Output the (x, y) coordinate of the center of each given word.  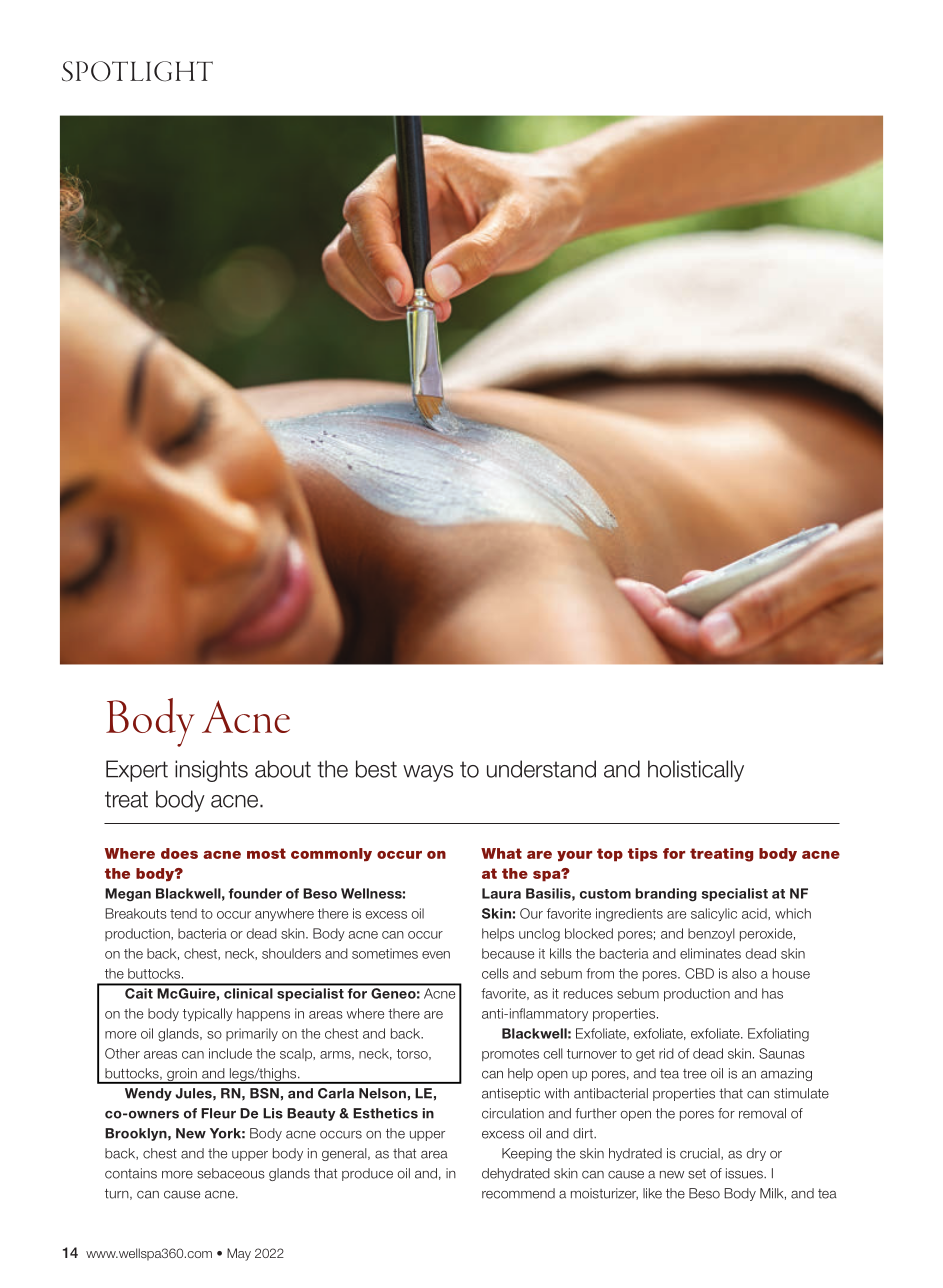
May (239, 1254)
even (436, 955)
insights (211, 771)
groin (182, 1076)
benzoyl (711, 934)
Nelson (382, 1093)
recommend (518, 1193)
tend (183, 913)
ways (428, 773)
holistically (696, 771)
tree (694, 1074)
